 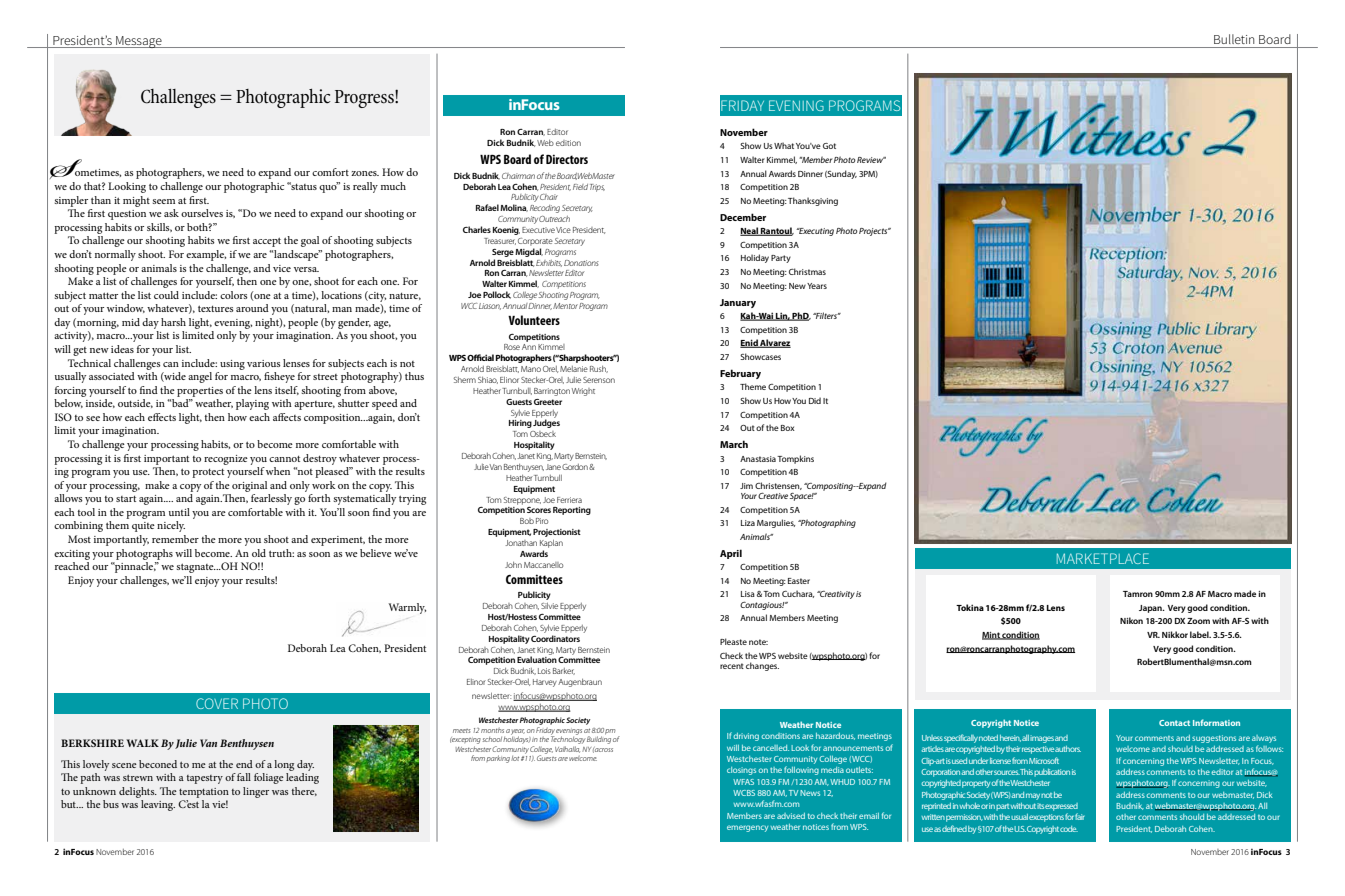 I want to click on effects, so click(x=162, y=417).
